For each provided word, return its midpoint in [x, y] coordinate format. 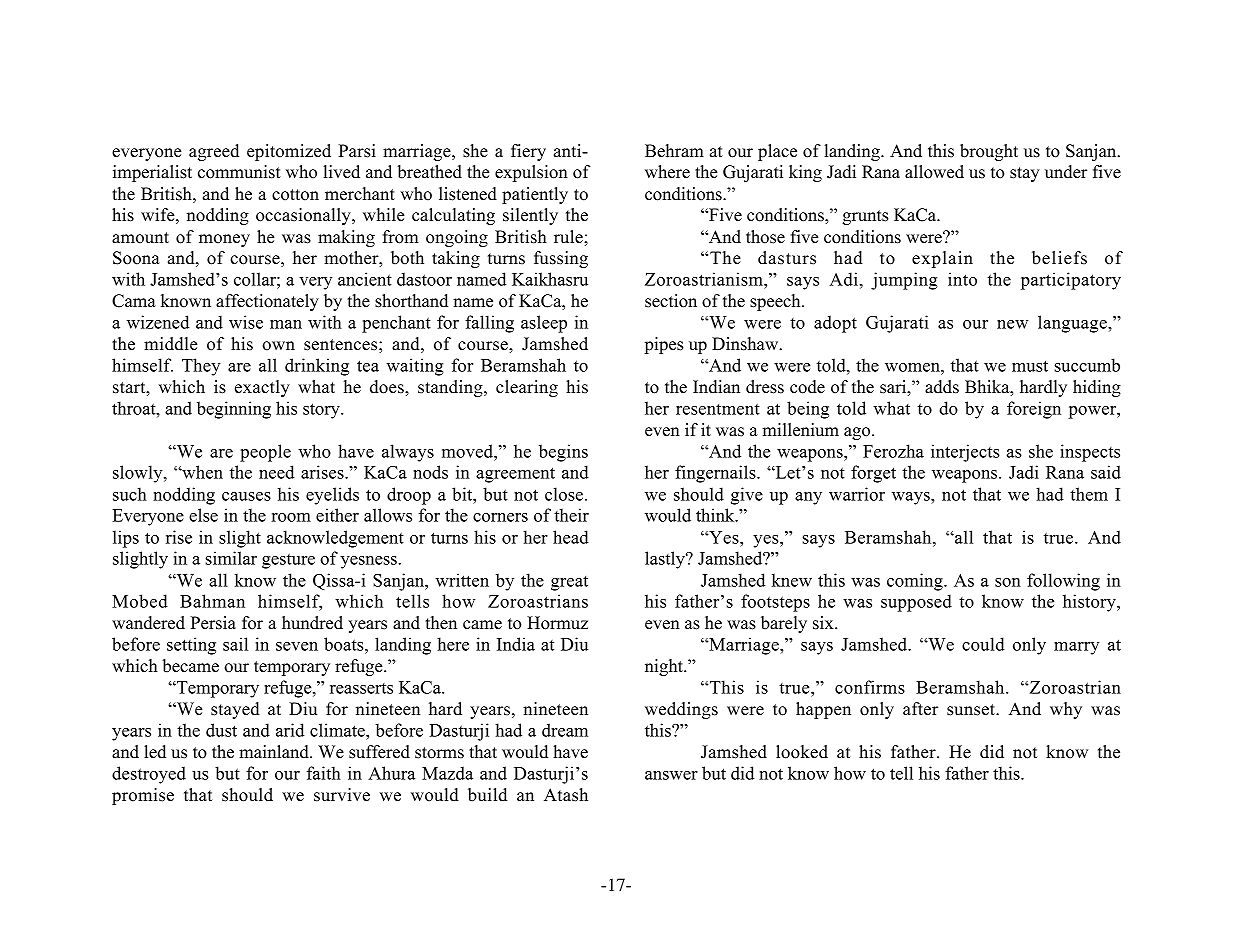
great [569, 583]
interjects [965, 453]
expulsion [531, 173]
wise [246, 322]
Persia [213, 623]
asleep [544, 324]
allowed [934, 172]
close [564, 494]
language [1073, 324]
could [983, 644]
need [276, 472]
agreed [214, 152]
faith [324, 773]
